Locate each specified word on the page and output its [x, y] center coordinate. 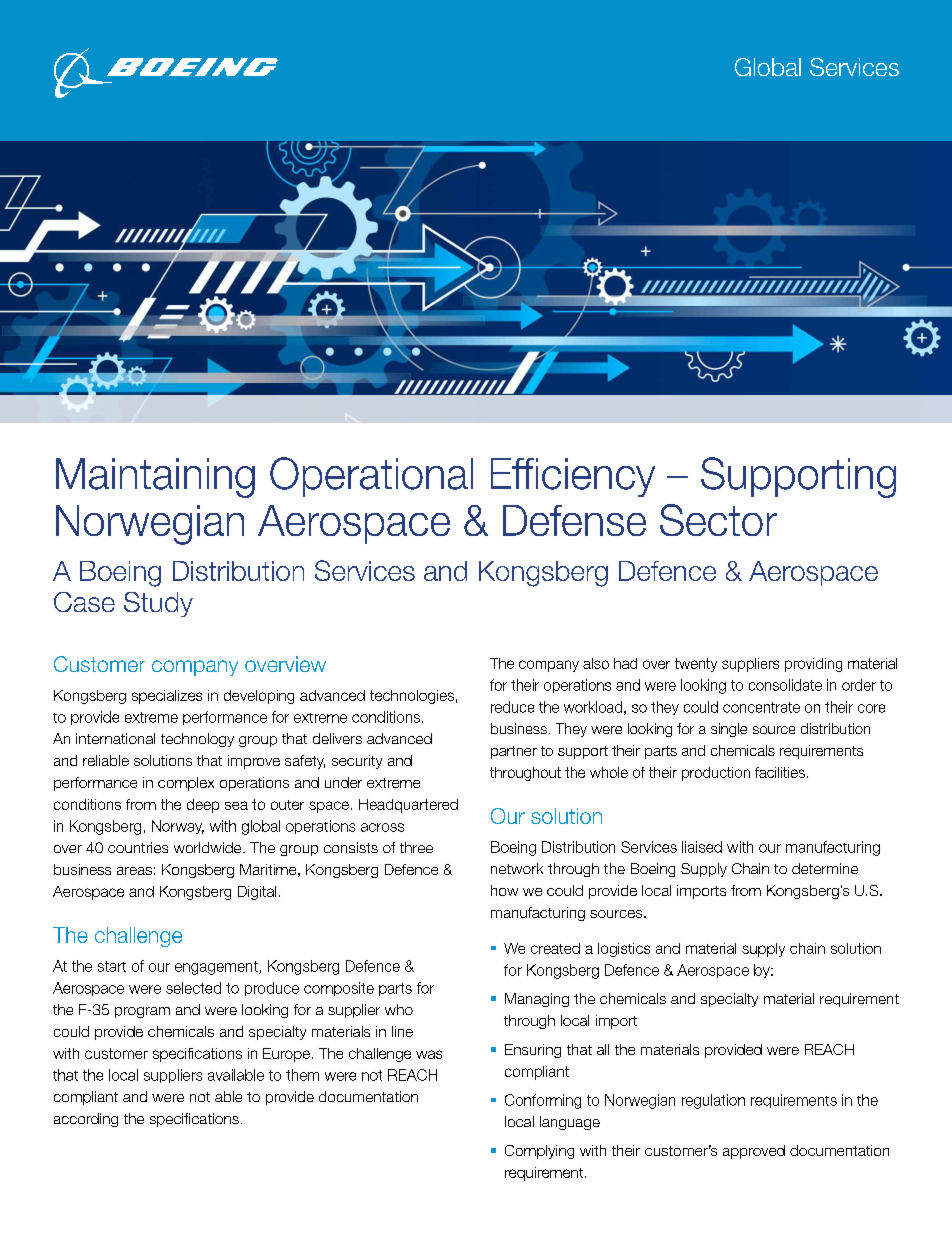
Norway [178, 827]
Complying [539, 1152]
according [86, 1120]
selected [193, 988]
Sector [718, 520]
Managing [537, 1000]
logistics [624, 950]
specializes [167, 697]
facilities [780, 772]
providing [813, 665]
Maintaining [155, 478]
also [596, 663]
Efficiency [573, 477]
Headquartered [408, 806]
